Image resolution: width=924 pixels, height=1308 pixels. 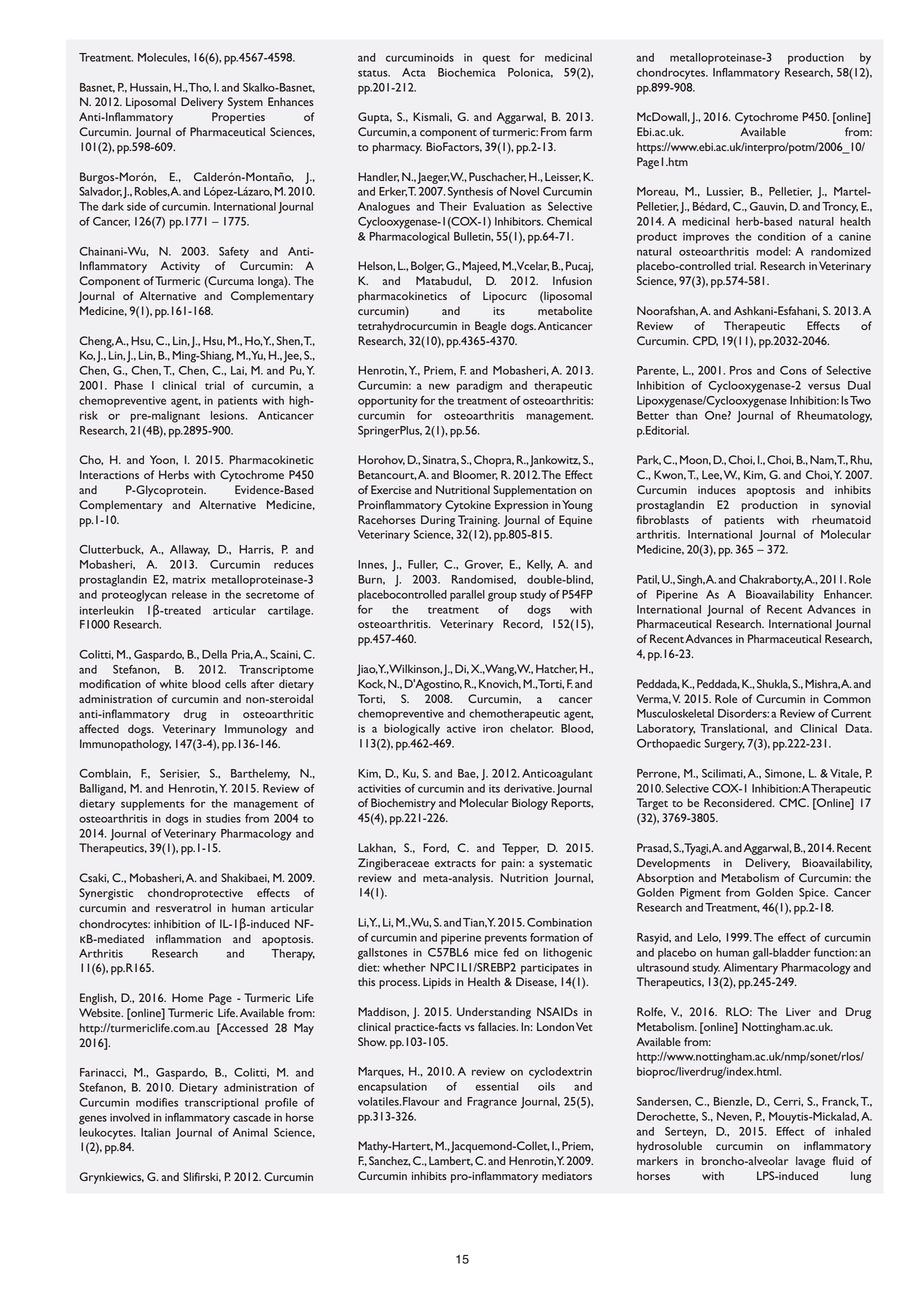 I want to click on Italian, so click(x=156, y=1132).
